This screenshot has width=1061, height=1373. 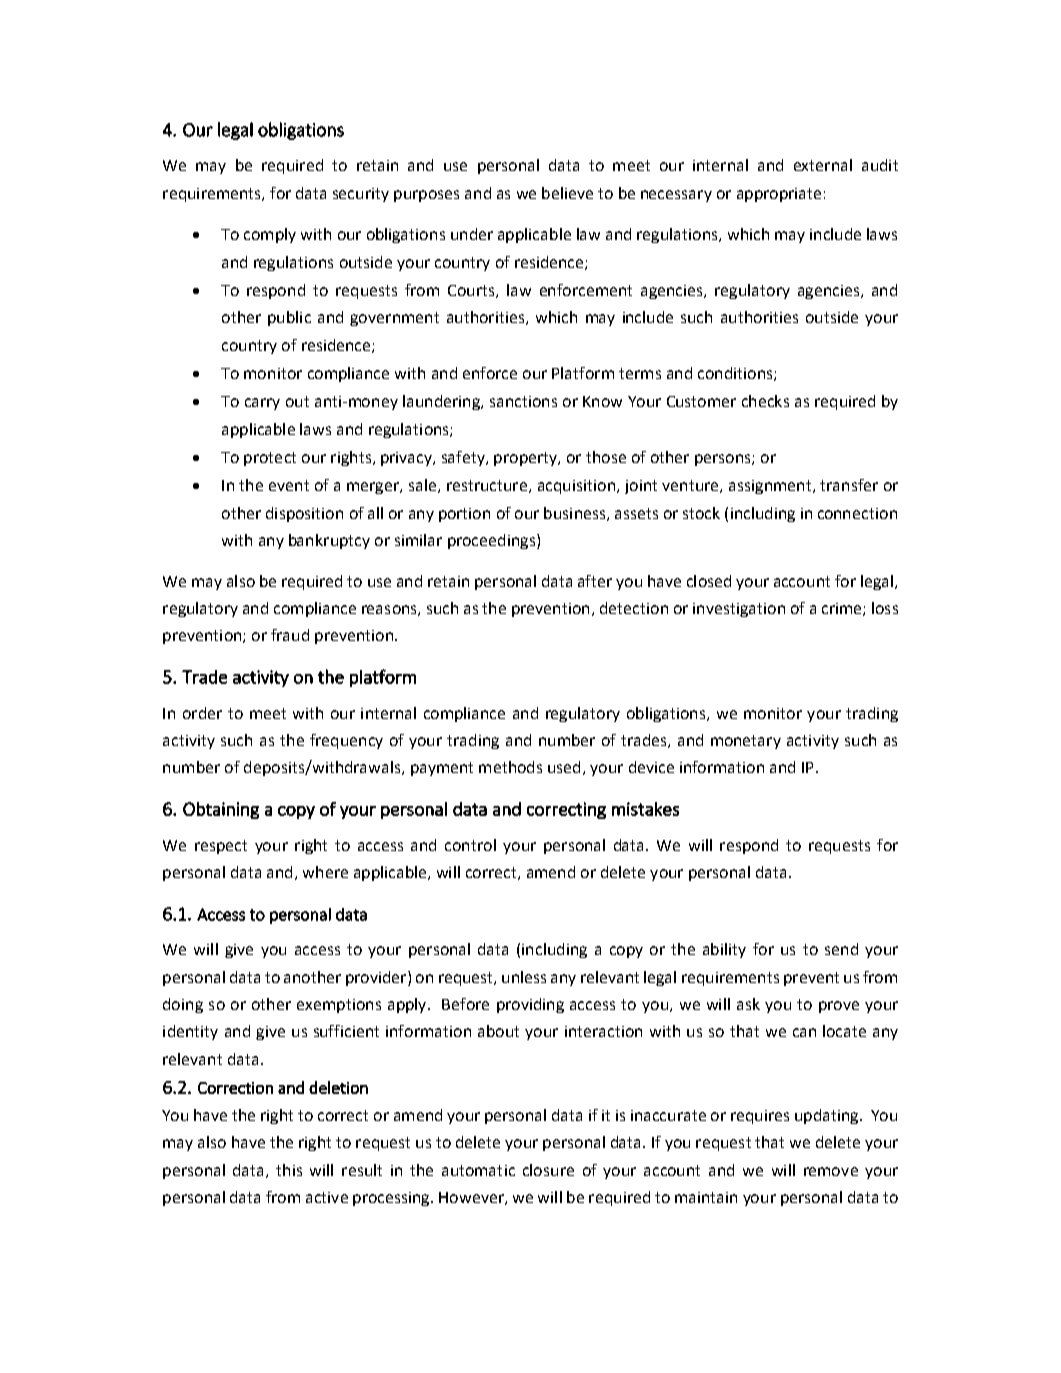 I want to click on comply, so click(x=270, y=235).
